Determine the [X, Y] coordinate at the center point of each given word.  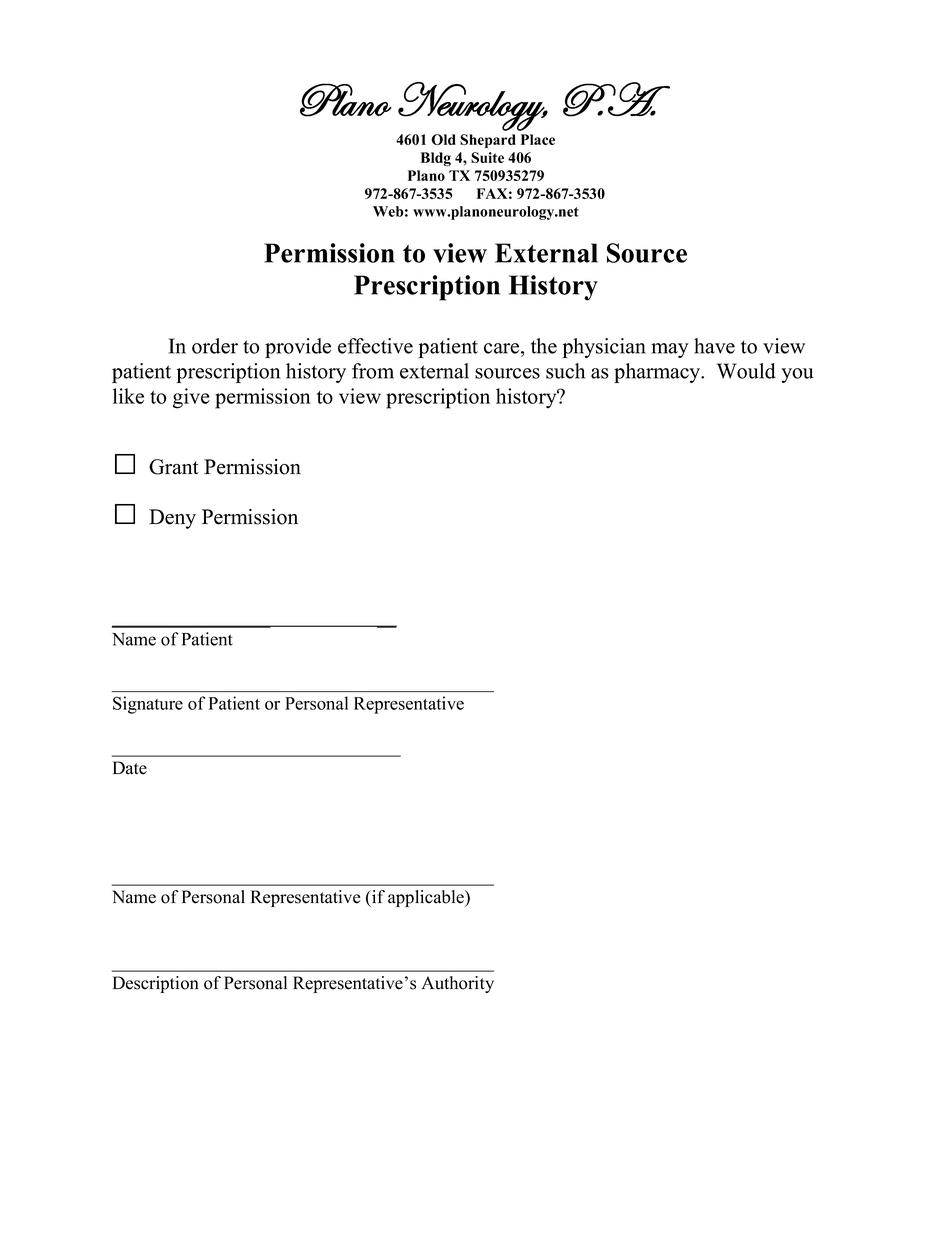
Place [538, 139]
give [191, 398]
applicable [427, 898]
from [373, 371]
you [797, 375]
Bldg [436, 159]
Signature [148, 705]
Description [156, 984]
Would [746, 371]
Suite [487, 157]
